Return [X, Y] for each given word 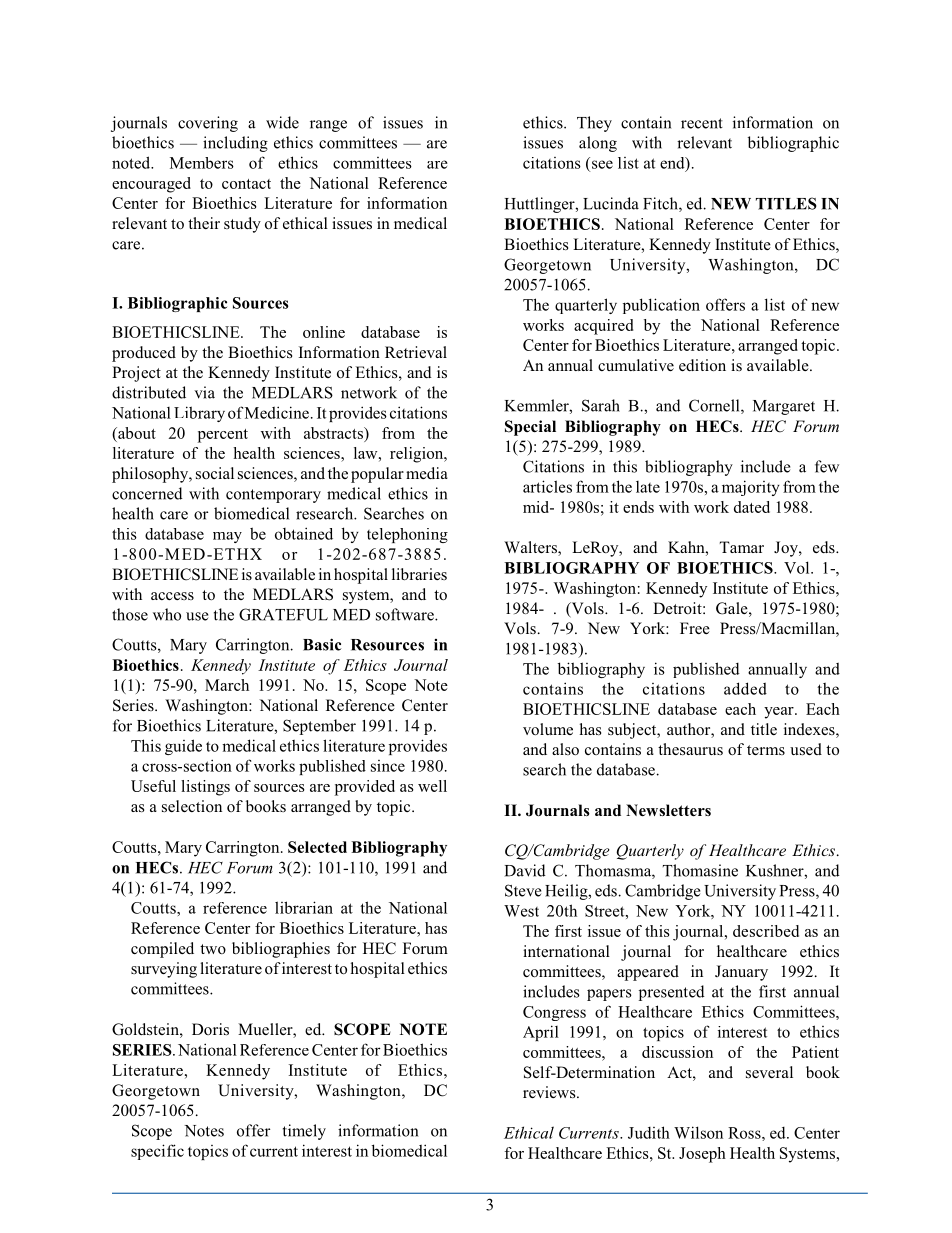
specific [157, 1152]
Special [530, 428]
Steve [523, 890]
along [598, 144]
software [406, 614]
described [766, 931]
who [167, 614]
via [204, 392]
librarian [304, 907]
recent [702, 123]
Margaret [784, 407]
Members [202, 163]
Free [695, 628]
